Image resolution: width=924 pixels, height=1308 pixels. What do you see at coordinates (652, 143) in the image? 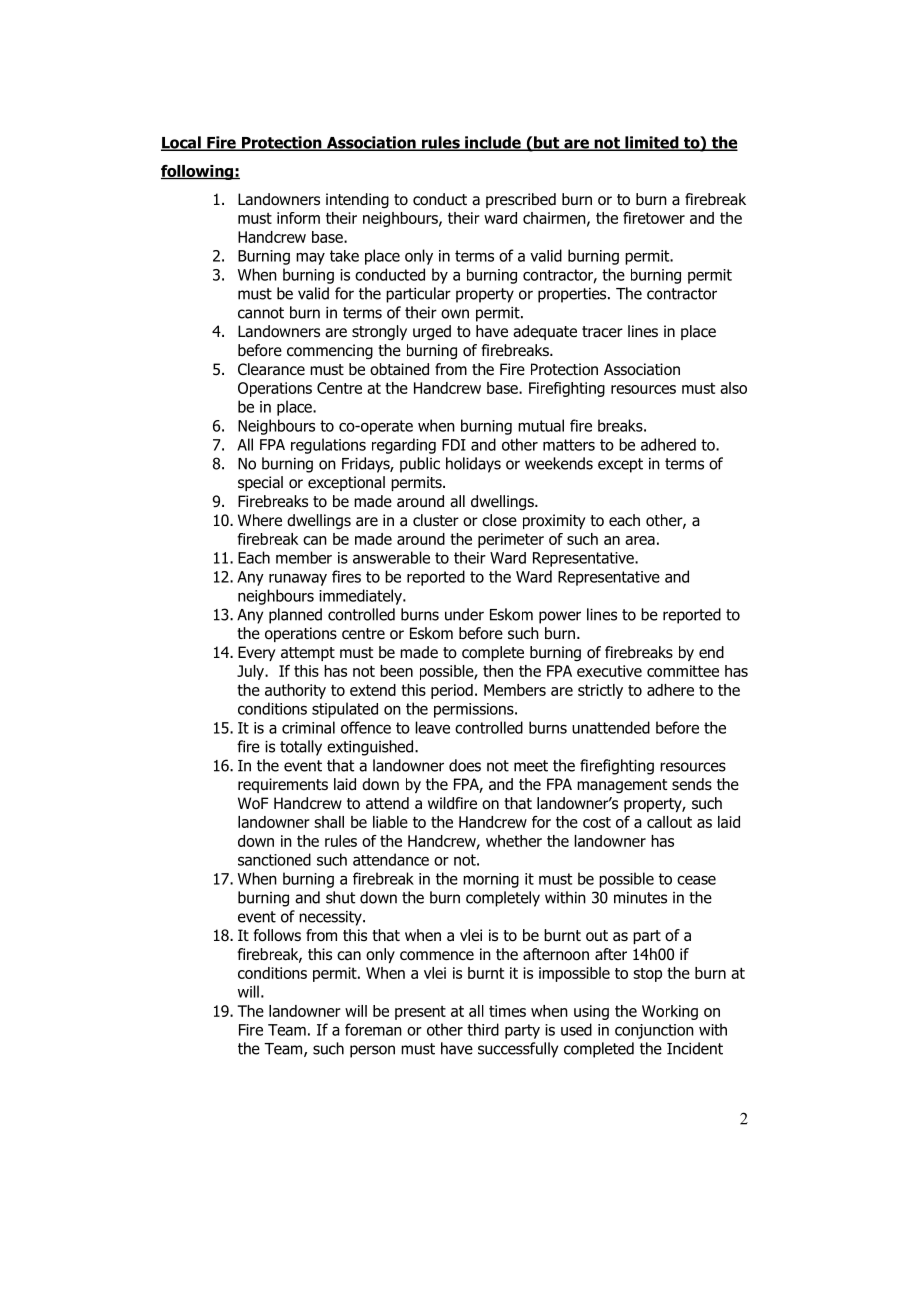
I see `limited` at bounding box center [652, 143].
